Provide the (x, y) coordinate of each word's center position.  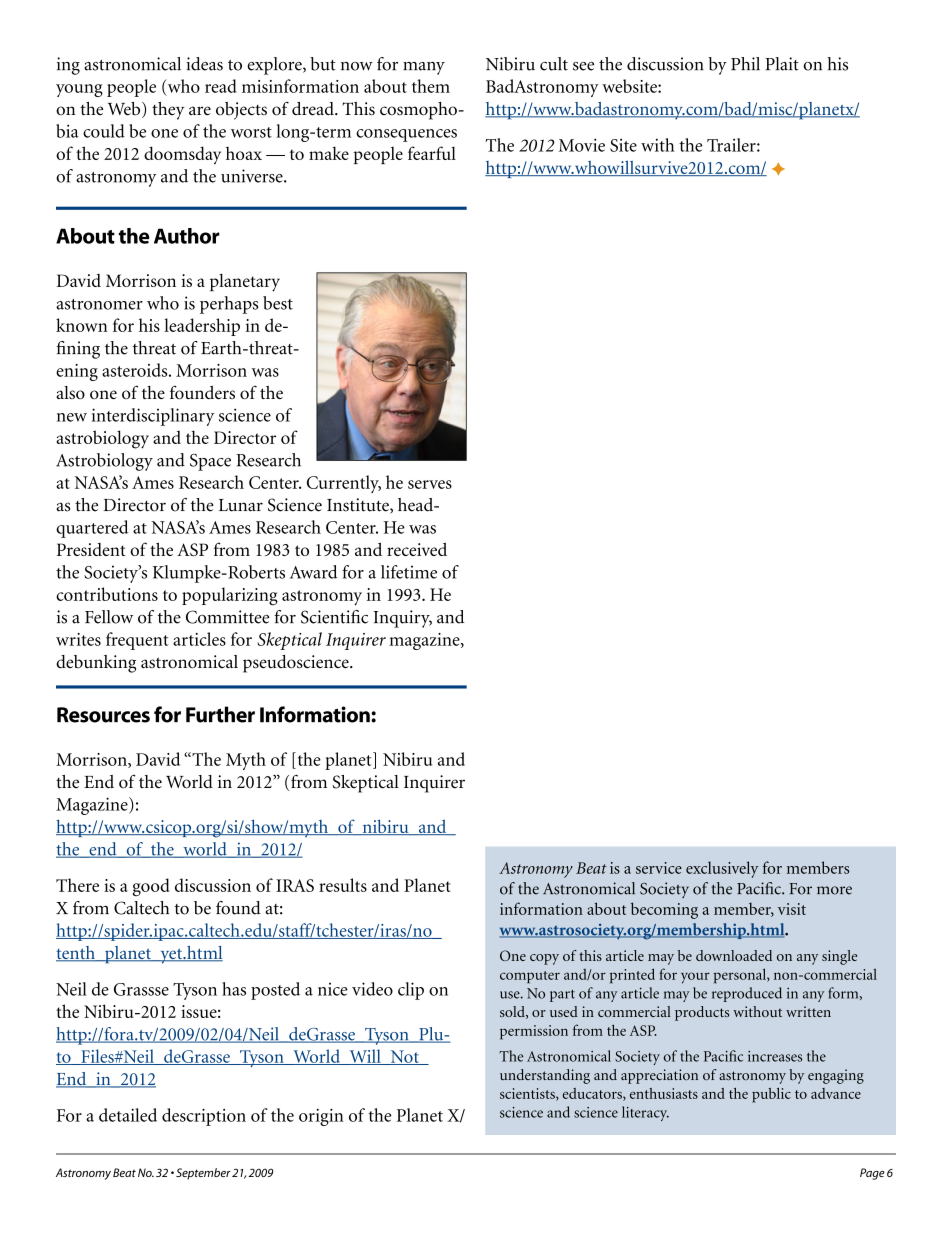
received (417, 549)
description (204, 1117)
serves (430, 484)
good (151, 887)
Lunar (241, 505)
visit (792, 909)
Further (220, 714)
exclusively (722, 869)
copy (544, 959)
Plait (782, 64)
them (431, 86)
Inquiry (402, 619)
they (168, 111)
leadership (202, 327)
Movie (581, 145)
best (278, 303)
